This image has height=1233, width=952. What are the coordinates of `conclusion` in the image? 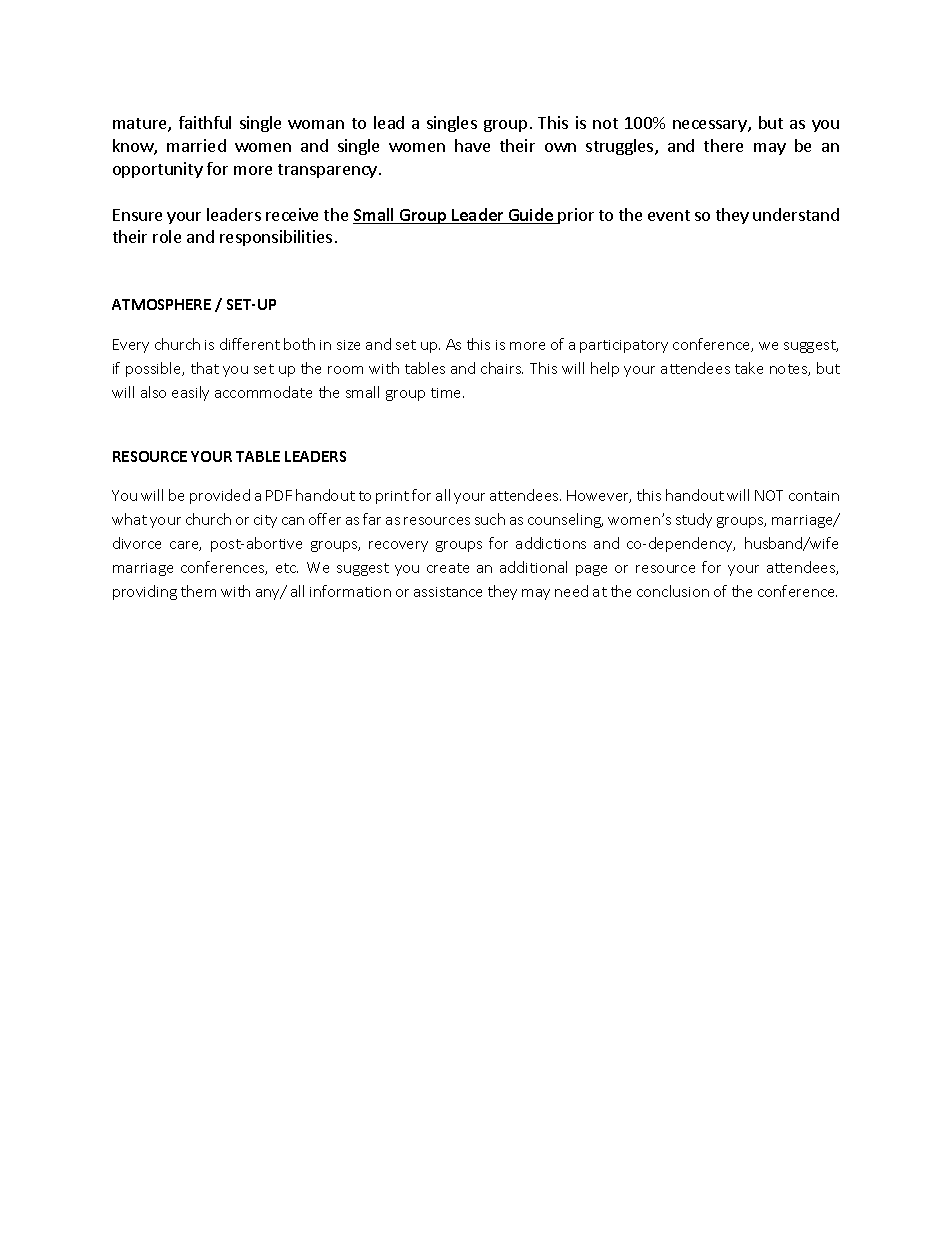 It's located at (673, 591).
